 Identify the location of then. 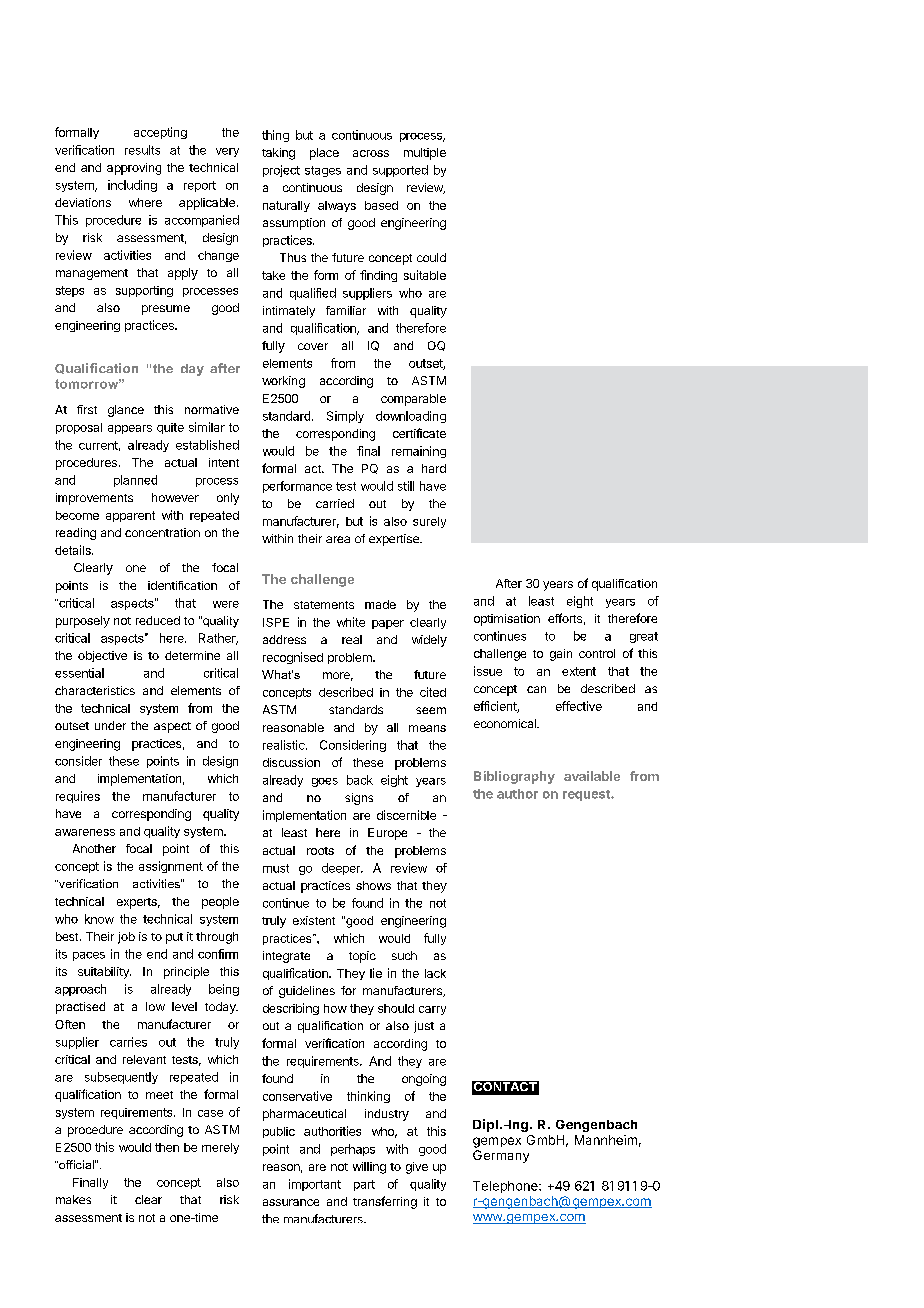
(167, 1147).
